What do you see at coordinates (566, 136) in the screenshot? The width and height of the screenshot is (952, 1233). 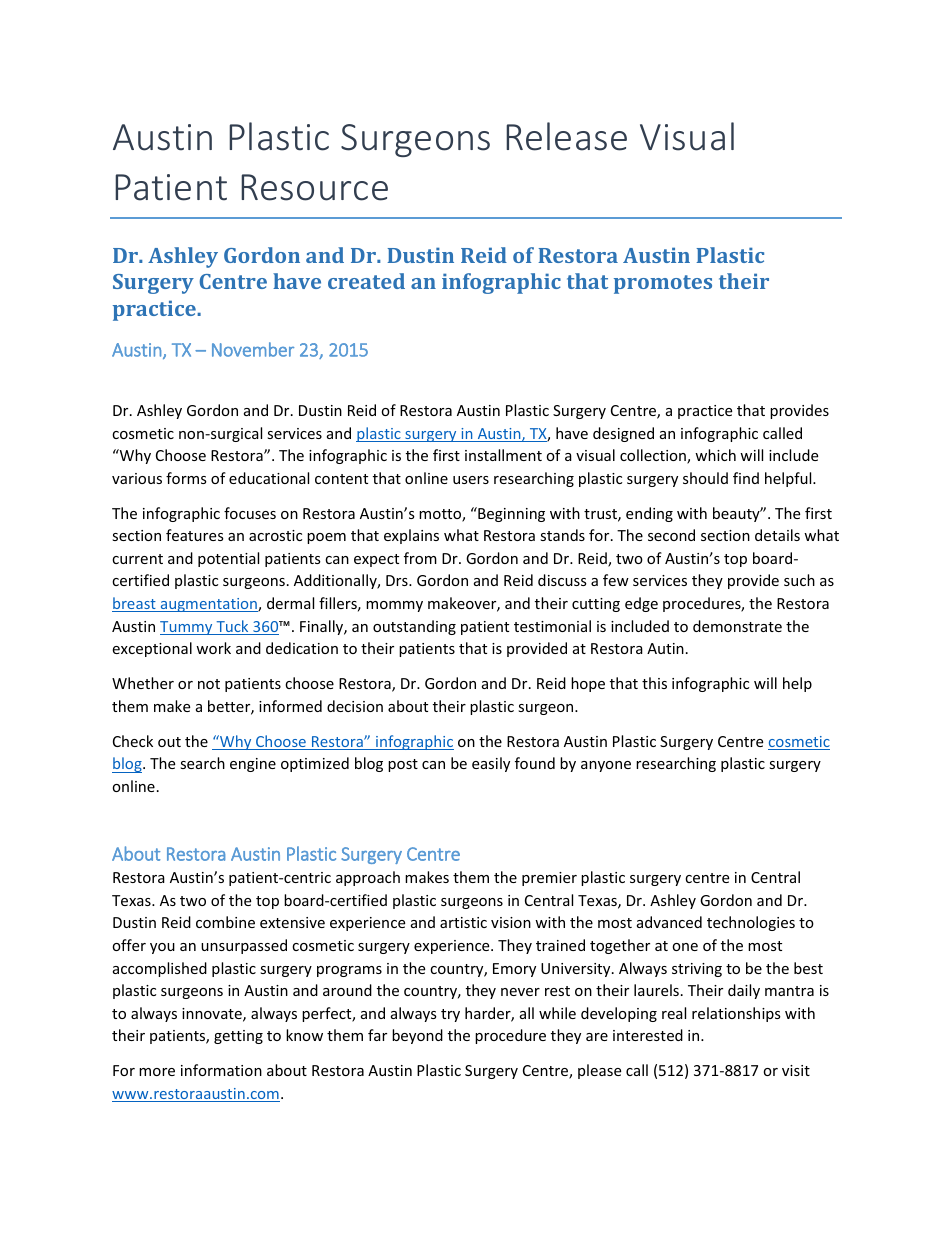 I see `Release` at bounding box center [566, 136].
